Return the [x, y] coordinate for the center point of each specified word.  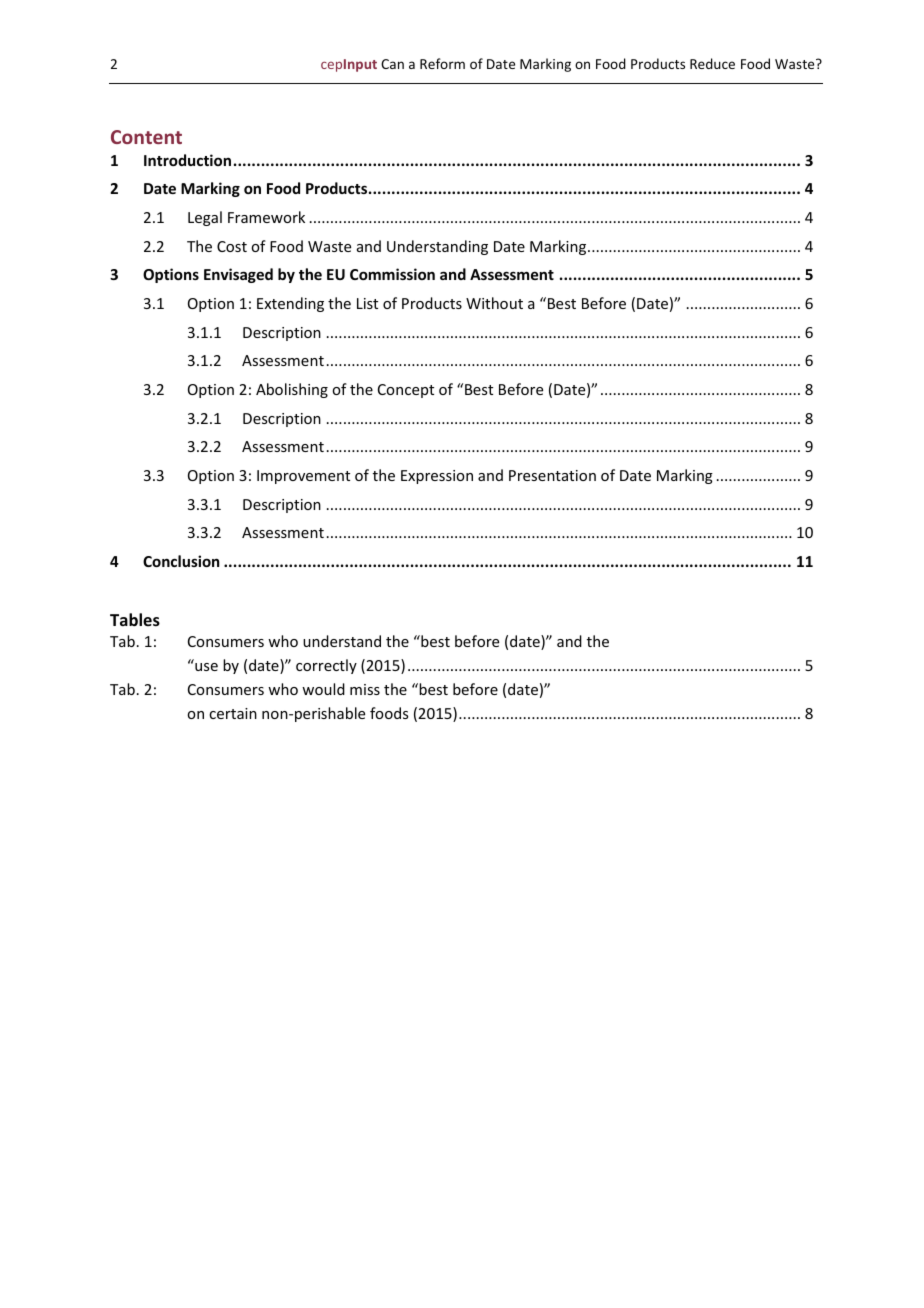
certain [233, 713]
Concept [406, 391]
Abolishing [292, 390]
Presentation [552, 475]
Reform [442, 63]
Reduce [712, 63]
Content [146, 137]
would [323, 689]
